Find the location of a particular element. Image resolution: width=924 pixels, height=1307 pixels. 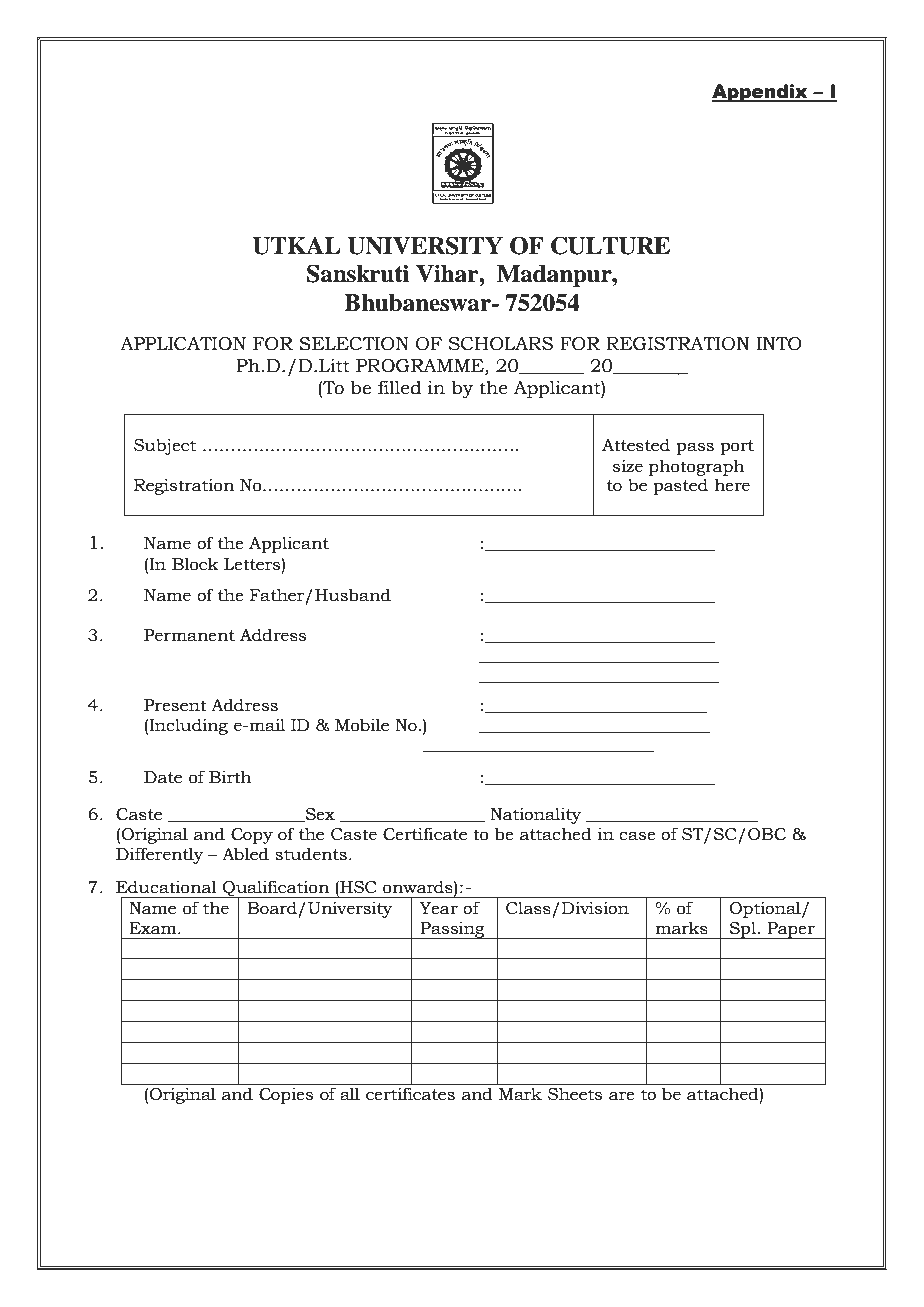

CULTURE is located at coordinates (610, 245).
